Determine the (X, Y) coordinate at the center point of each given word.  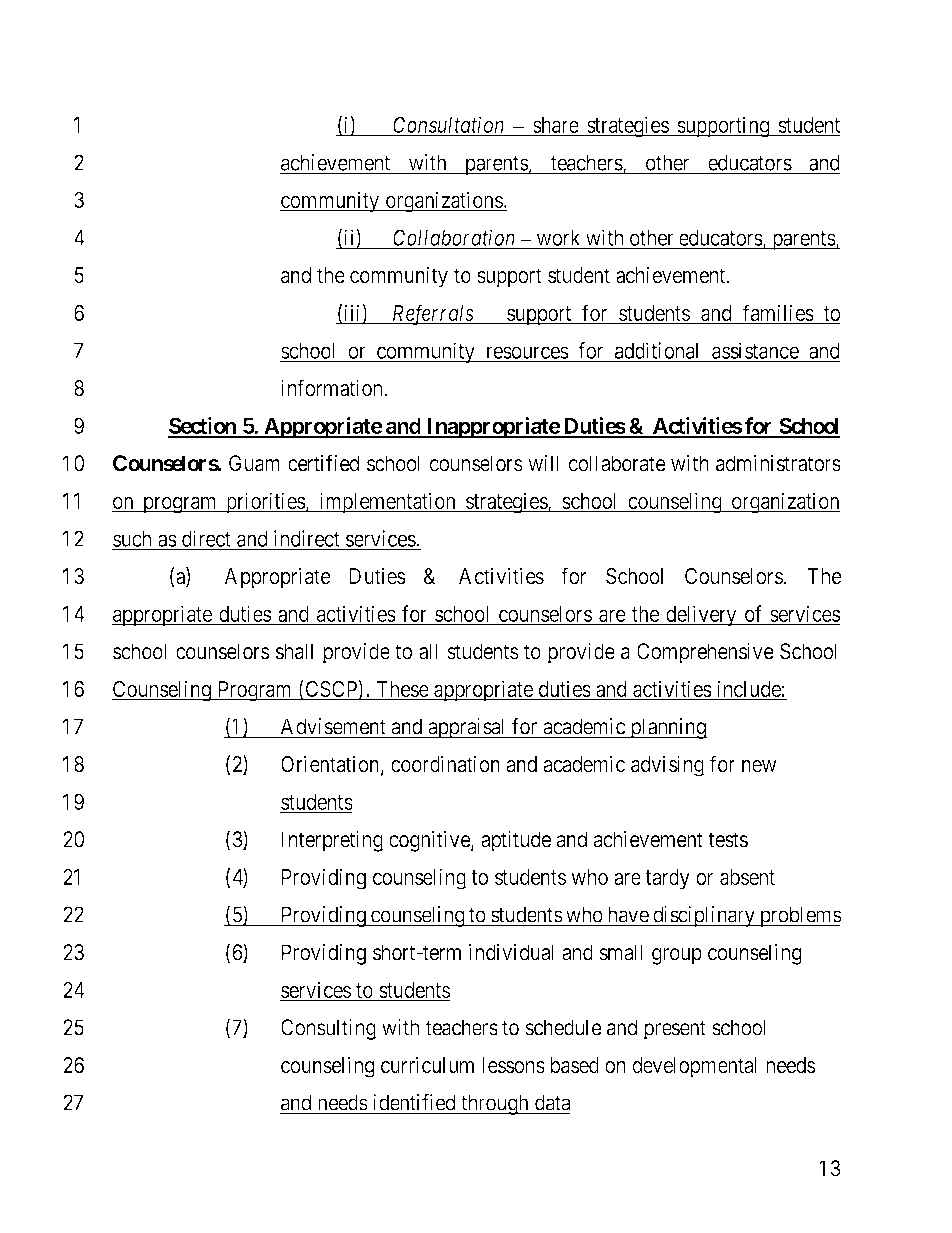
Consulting (328, 1029)
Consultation (449, 126)
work (558, 238)
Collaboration (454, 239)
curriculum (428, 1066)
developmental (696, 1067)
